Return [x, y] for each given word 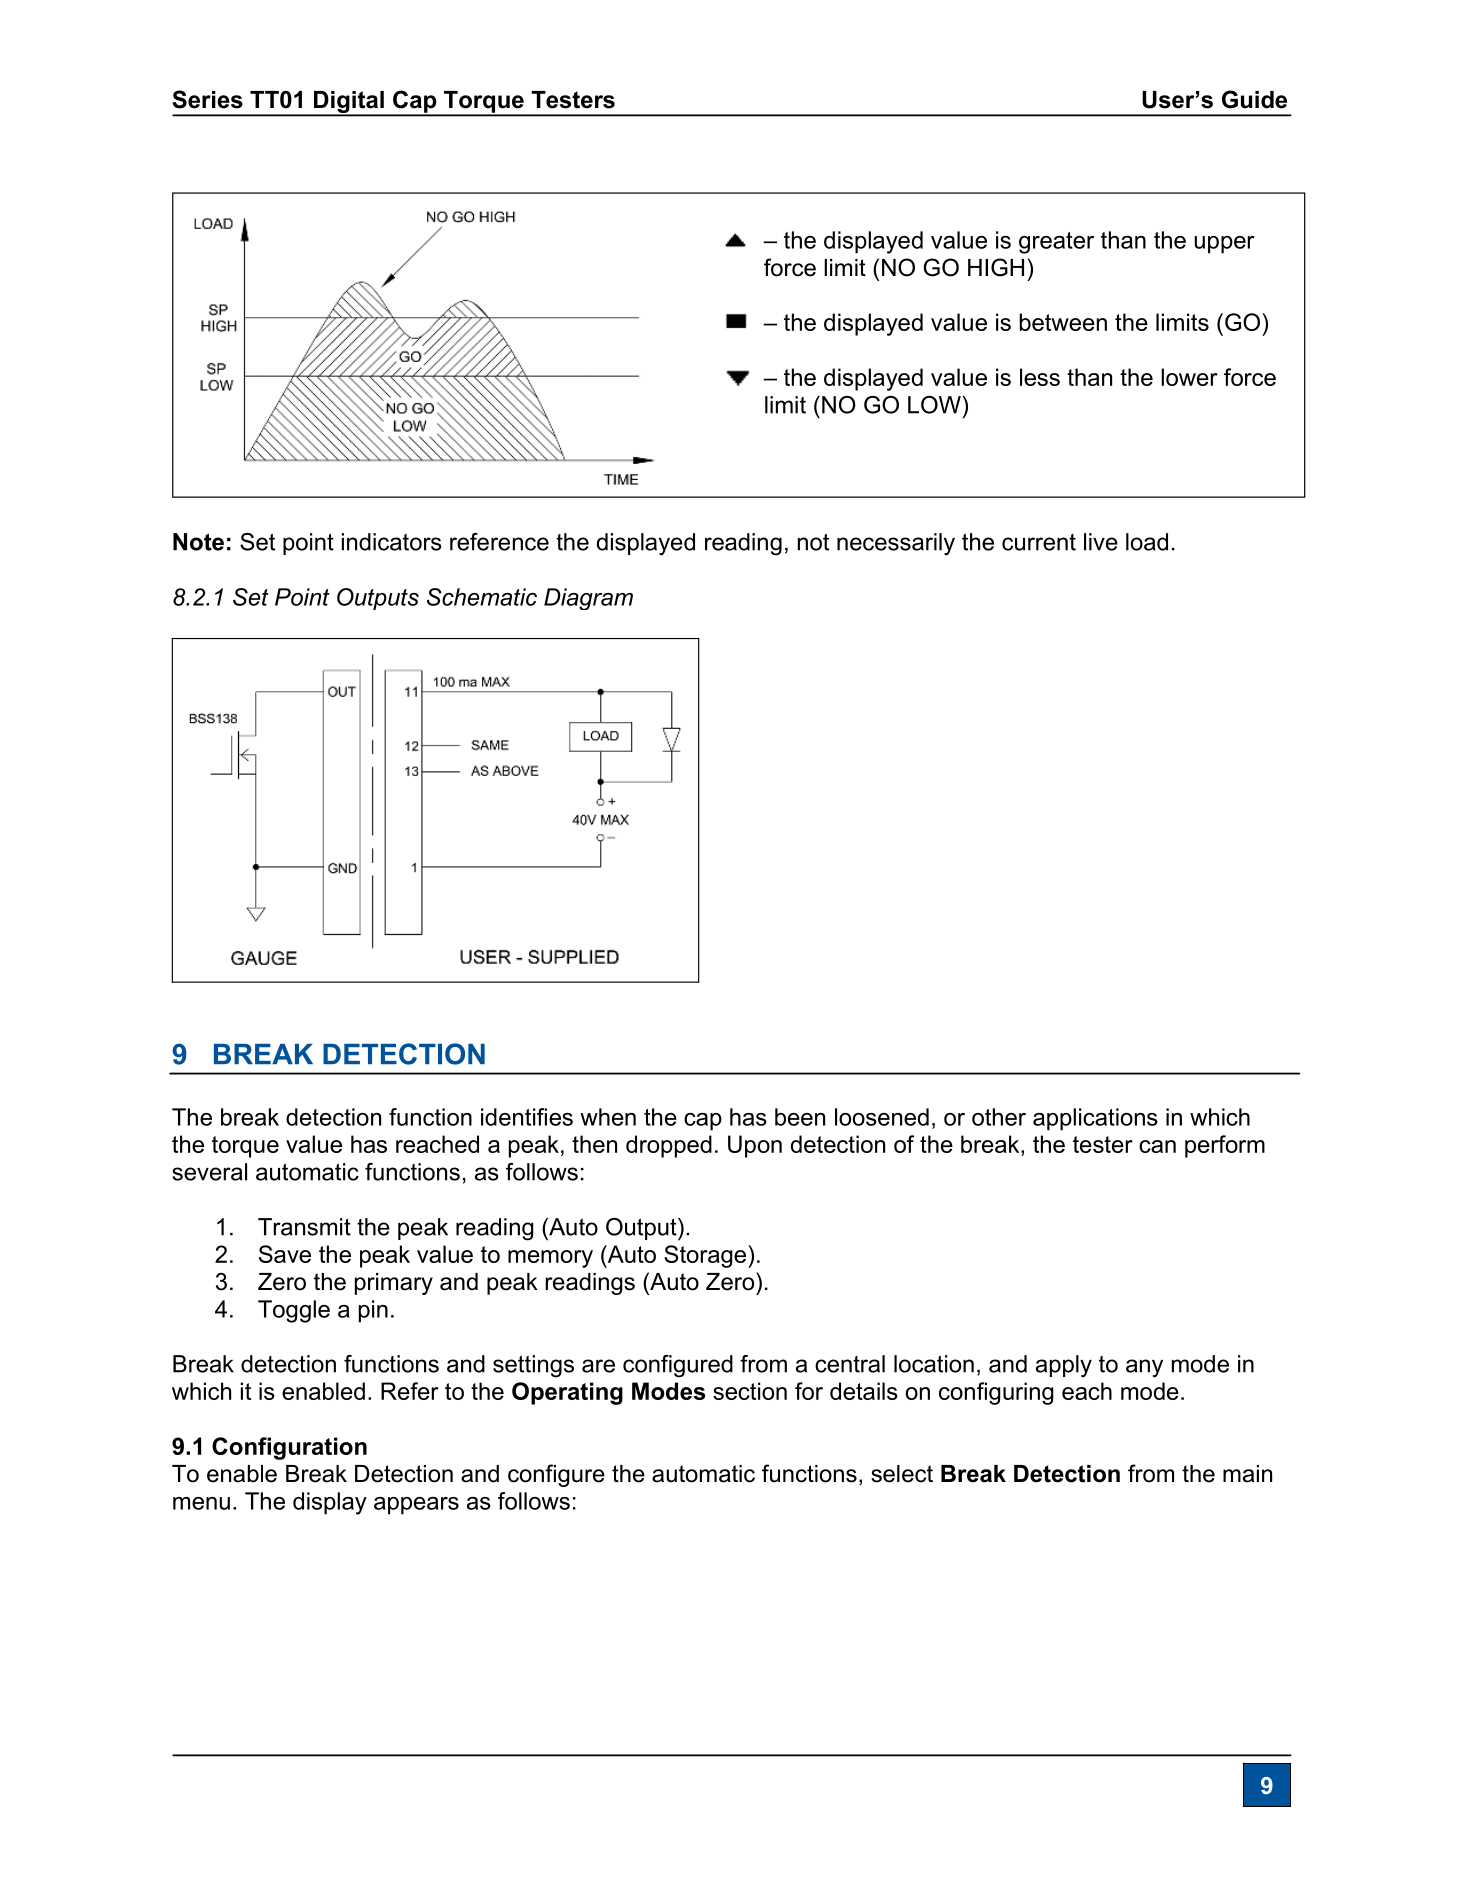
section [750, 1391]
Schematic [482, 597]
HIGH [996, 267]
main [1247, 1474]
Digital [349, 103]
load [1147, 542]
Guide [1254, 99]
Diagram [588, 599]
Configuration [289, 1448]
